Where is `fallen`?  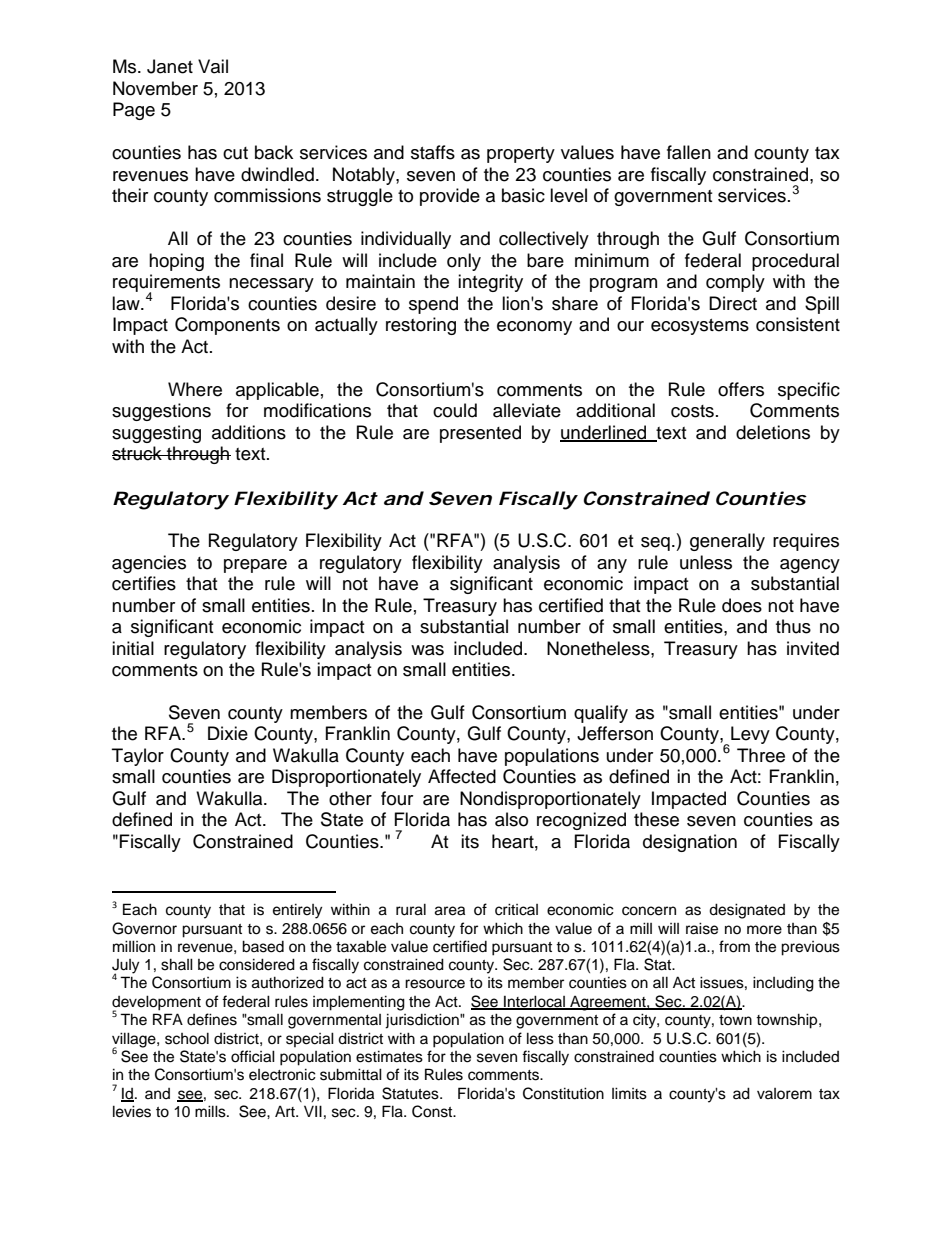
fallen is located at coordinates (689, 152).
